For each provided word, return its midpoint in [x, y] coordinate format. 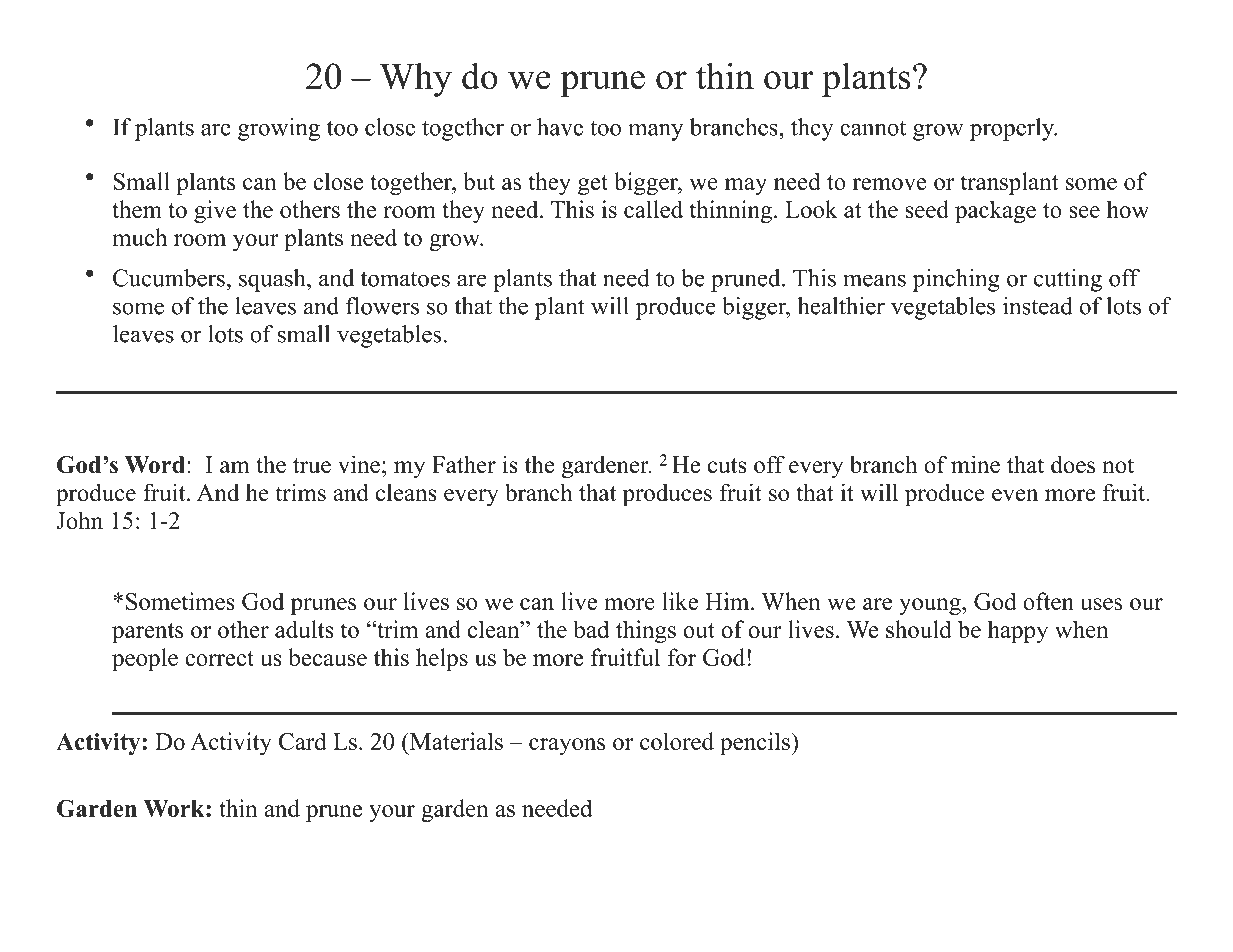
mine [975, 464]
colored [677, 741]
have [560, 127]
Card [303, 741]
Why [415, 80]
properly [1013, 129]
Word [155, 465]
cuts [727, 466]
